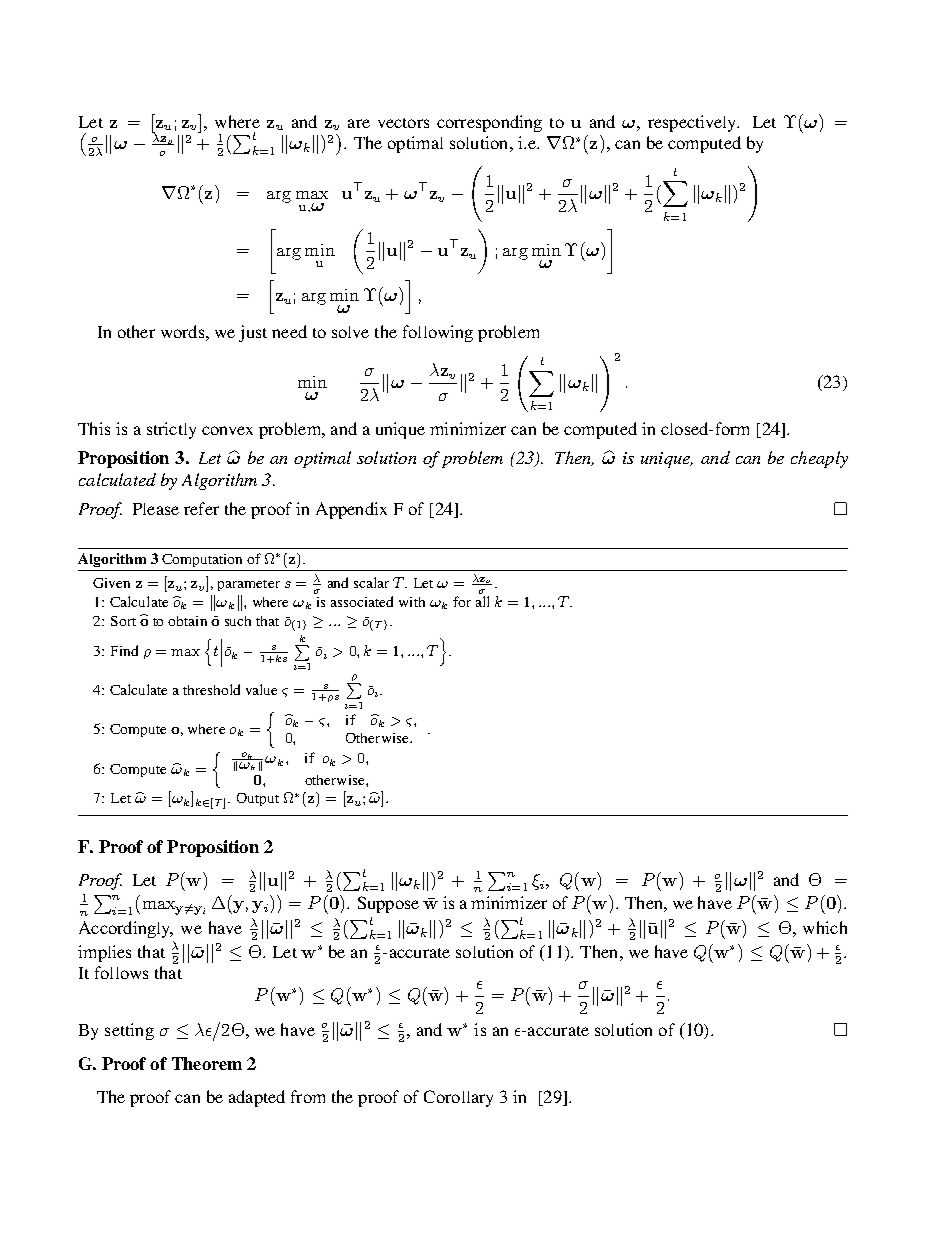 Image resolution: width=952 pixels, height=1233 pixels. Describe the element at coordinates (458, 1098) in the screenshot. I see `Corollary` at that location.
